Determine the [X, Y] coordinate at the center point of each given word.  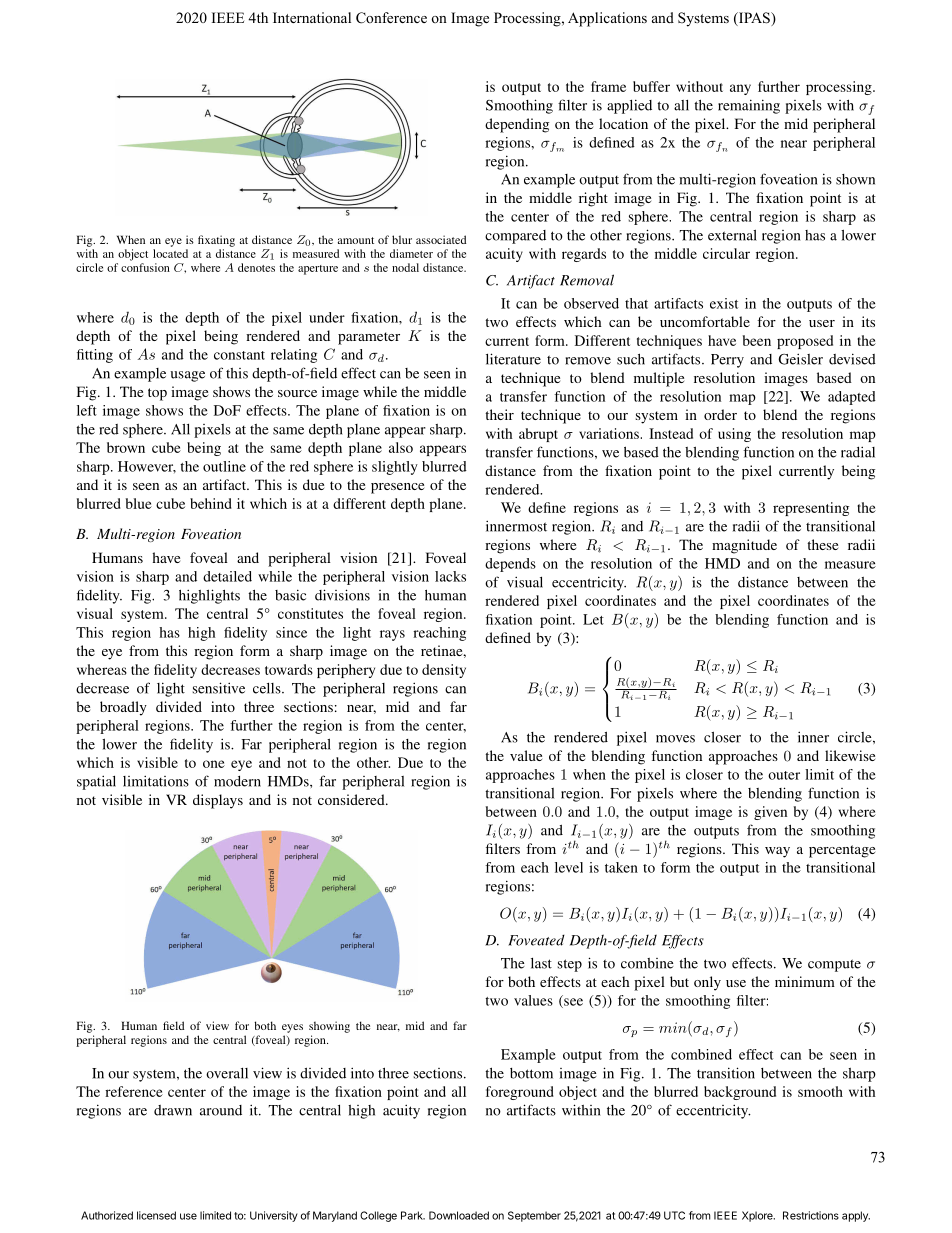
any [740, 89]
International [312, 17]
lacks [450, 576]
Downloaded [459, 1215]
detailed [227, 576]
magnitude [744, 546]
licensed [156, 1215]
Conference [391, 18]
